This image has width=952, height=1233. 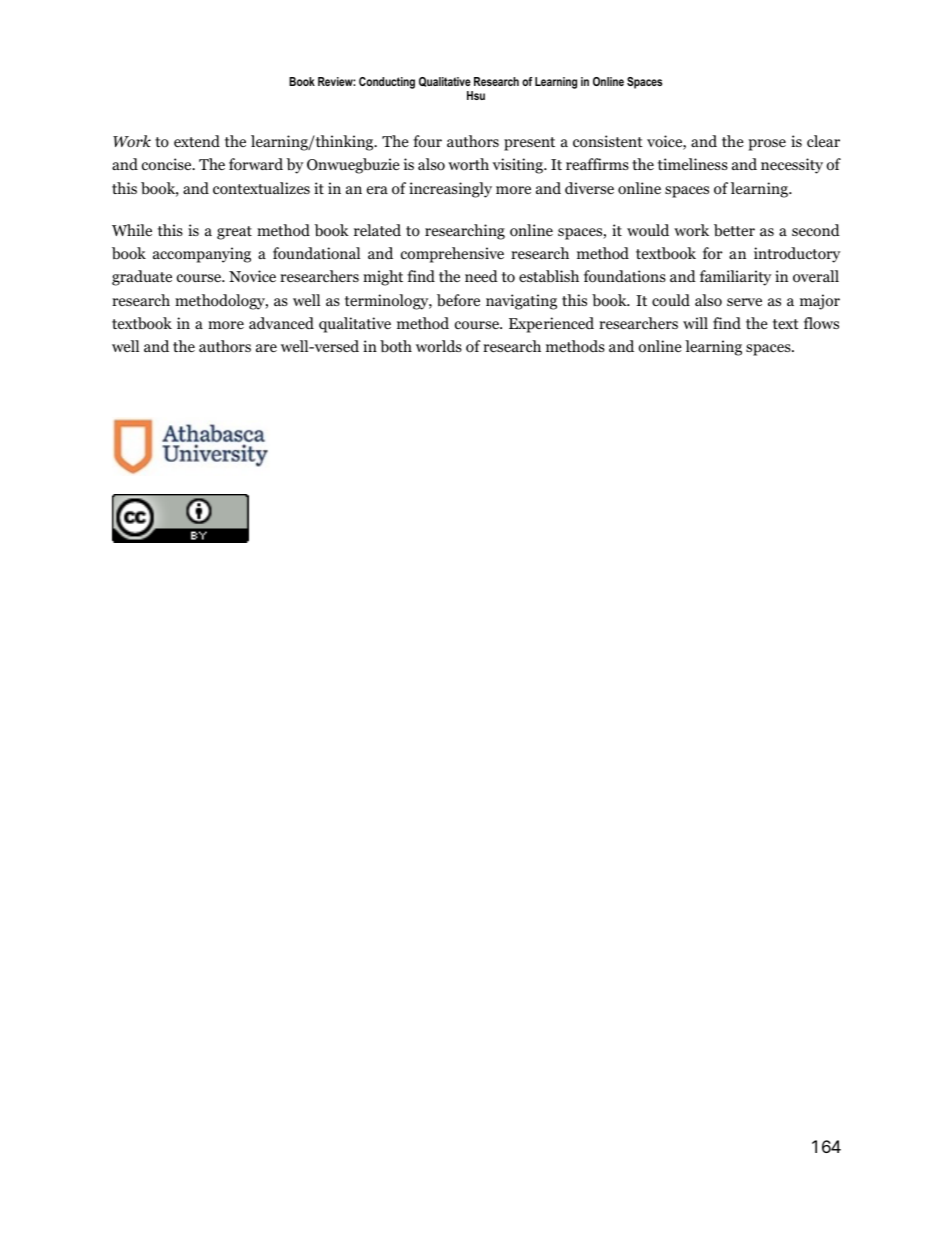 I want to click on great, so click(x=234, y=233).
